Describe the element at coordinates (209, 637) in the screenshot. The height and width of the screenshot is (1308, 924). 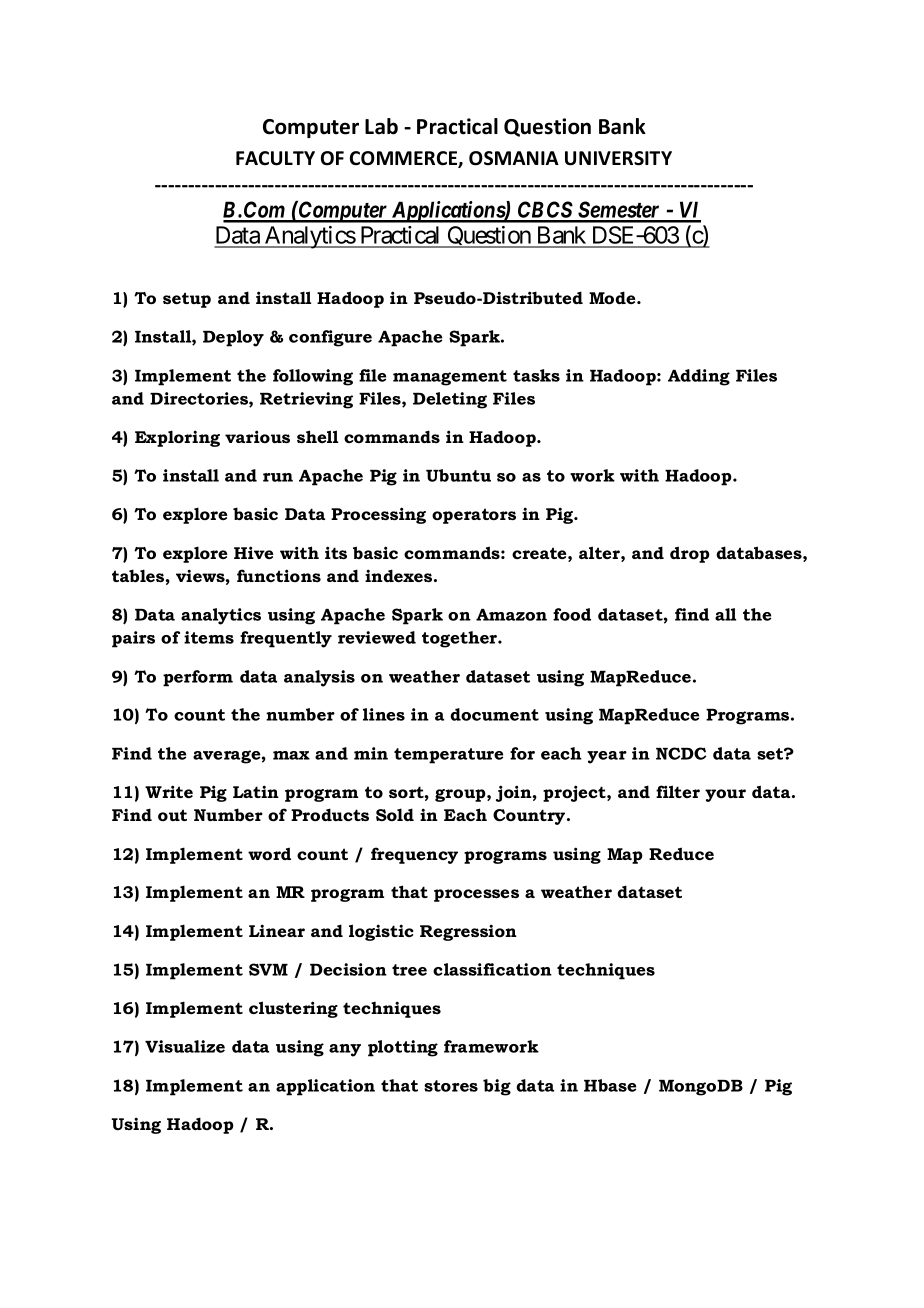
I see `items` at that location.
